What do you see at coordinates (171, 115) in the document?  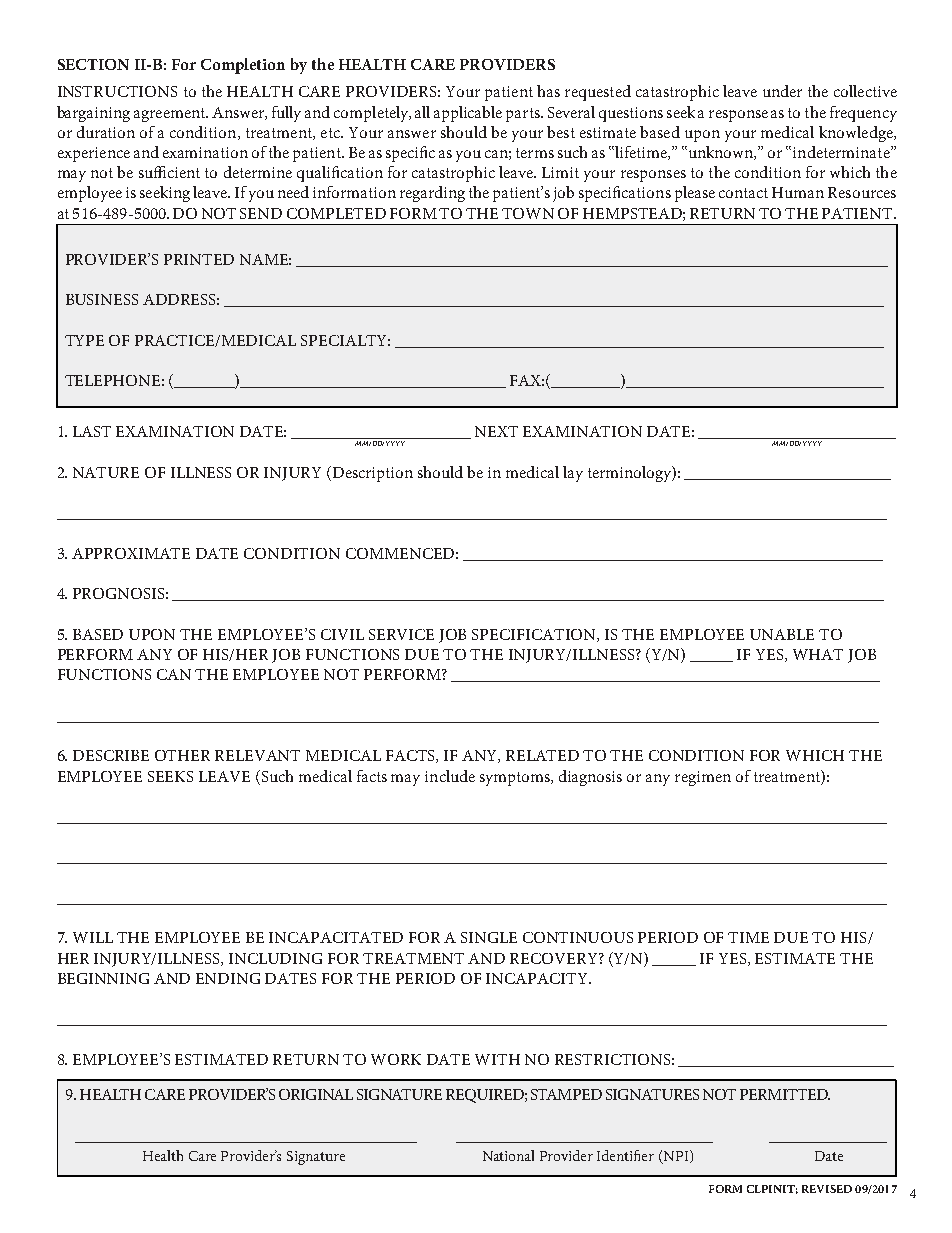 I see `agreement` at bounding box center [171, 115].
